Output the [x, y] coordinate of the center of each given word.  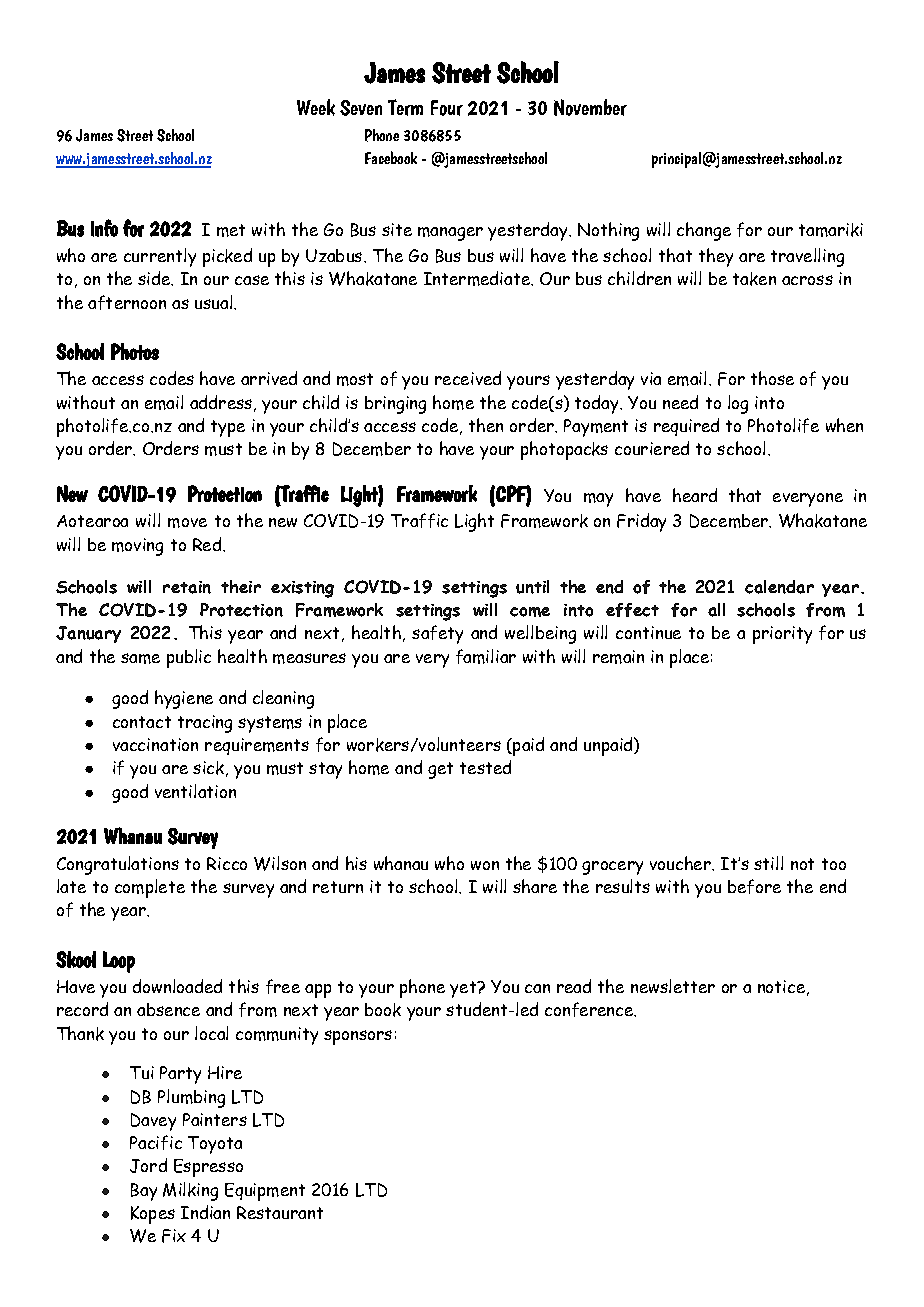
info [104, 228]
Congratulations [118, 865]
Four [447, 108]
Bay [144, 1192]
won [485, 865]
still [768, 863]
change [704, 231]
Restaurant [280, 1212]
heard [695, 495]
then [486, 425]
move [187, 523]
